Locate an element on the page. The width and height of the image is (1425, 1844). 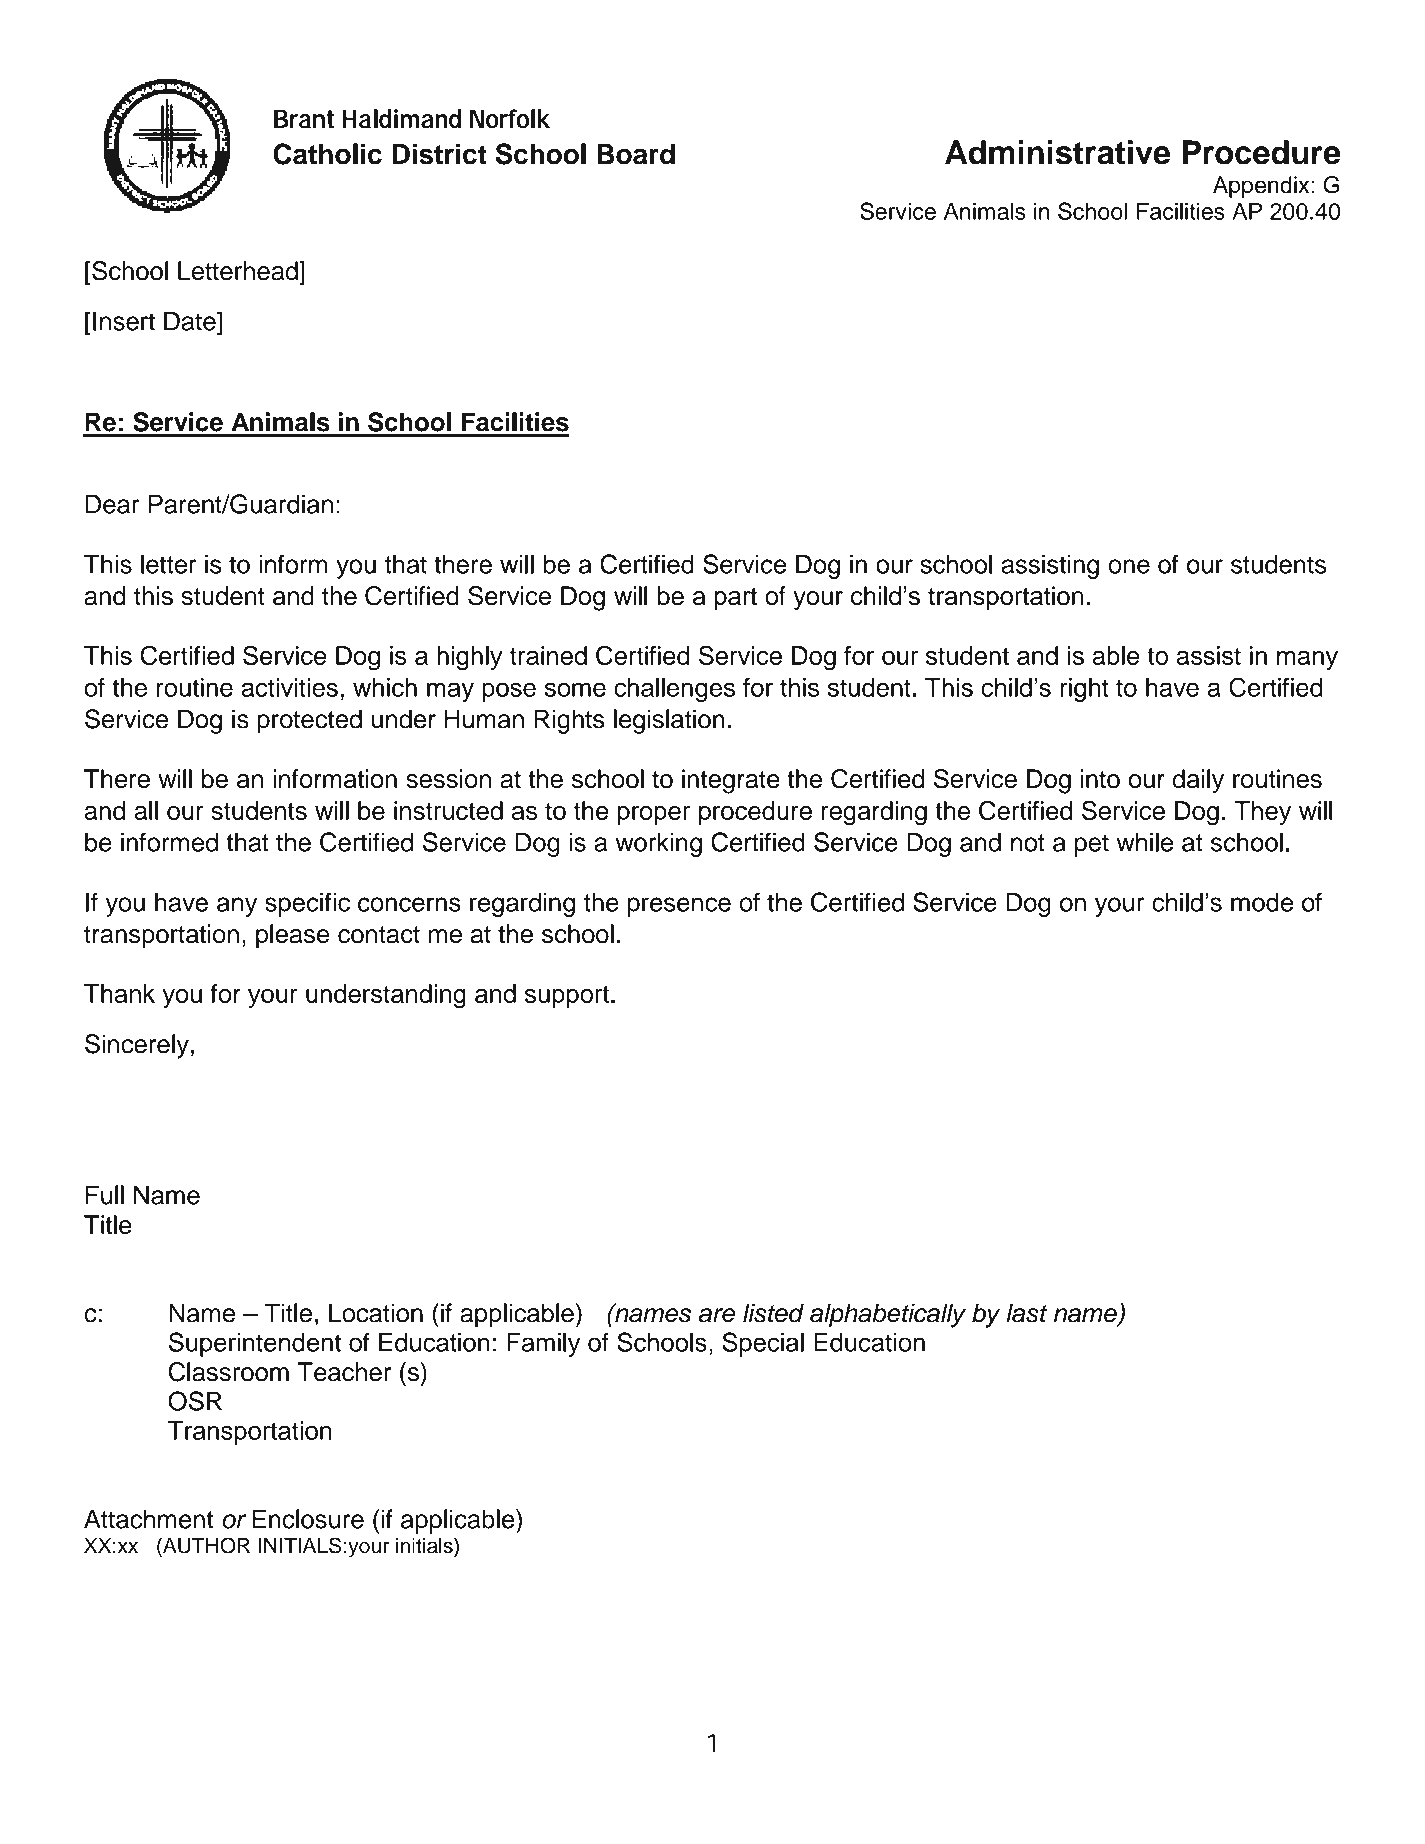
Appendix is located at coordinates (1261, 187).
